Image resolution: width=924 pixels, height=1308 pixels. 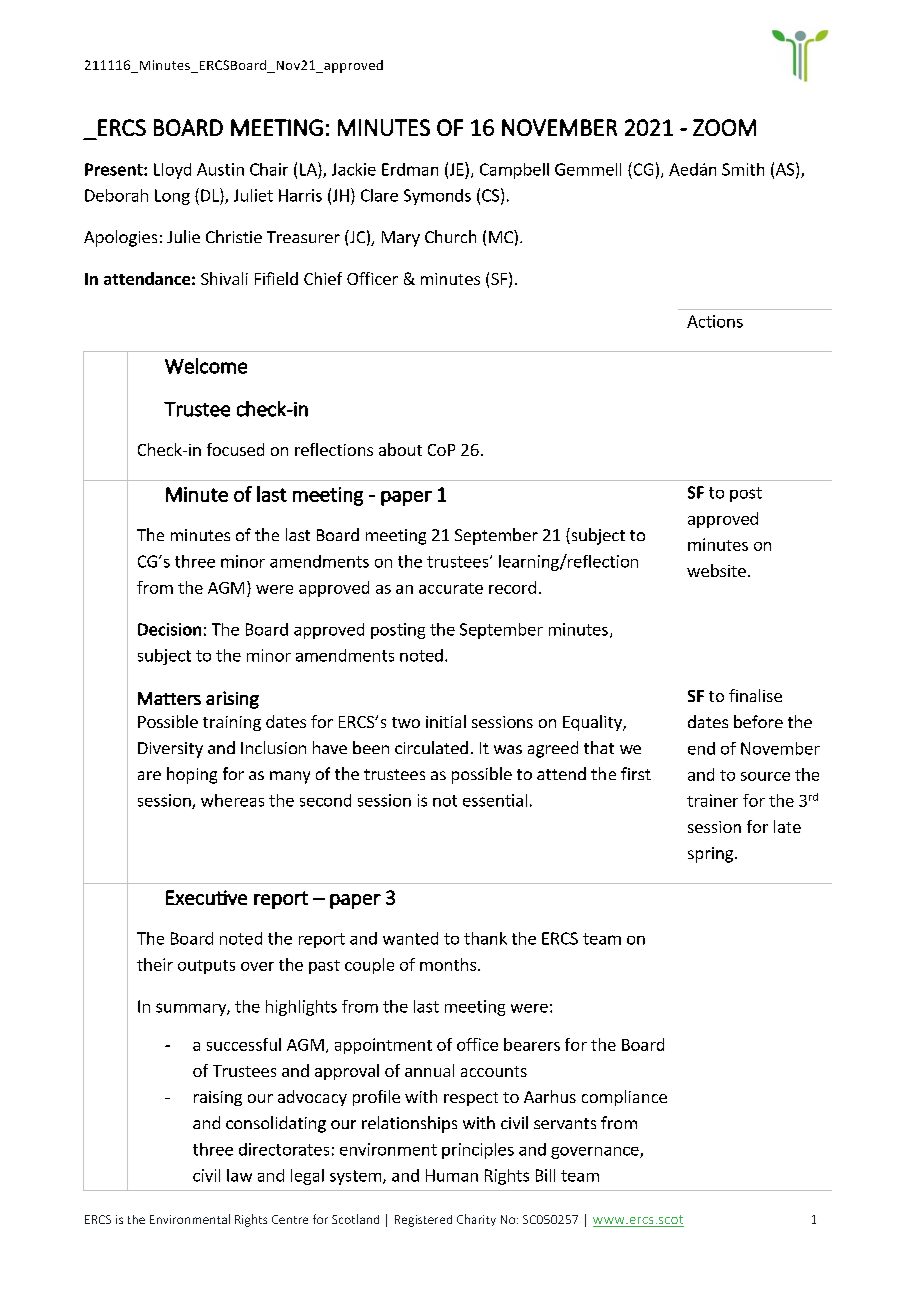 I want to click on Human, so click(x=452, y=1175).
